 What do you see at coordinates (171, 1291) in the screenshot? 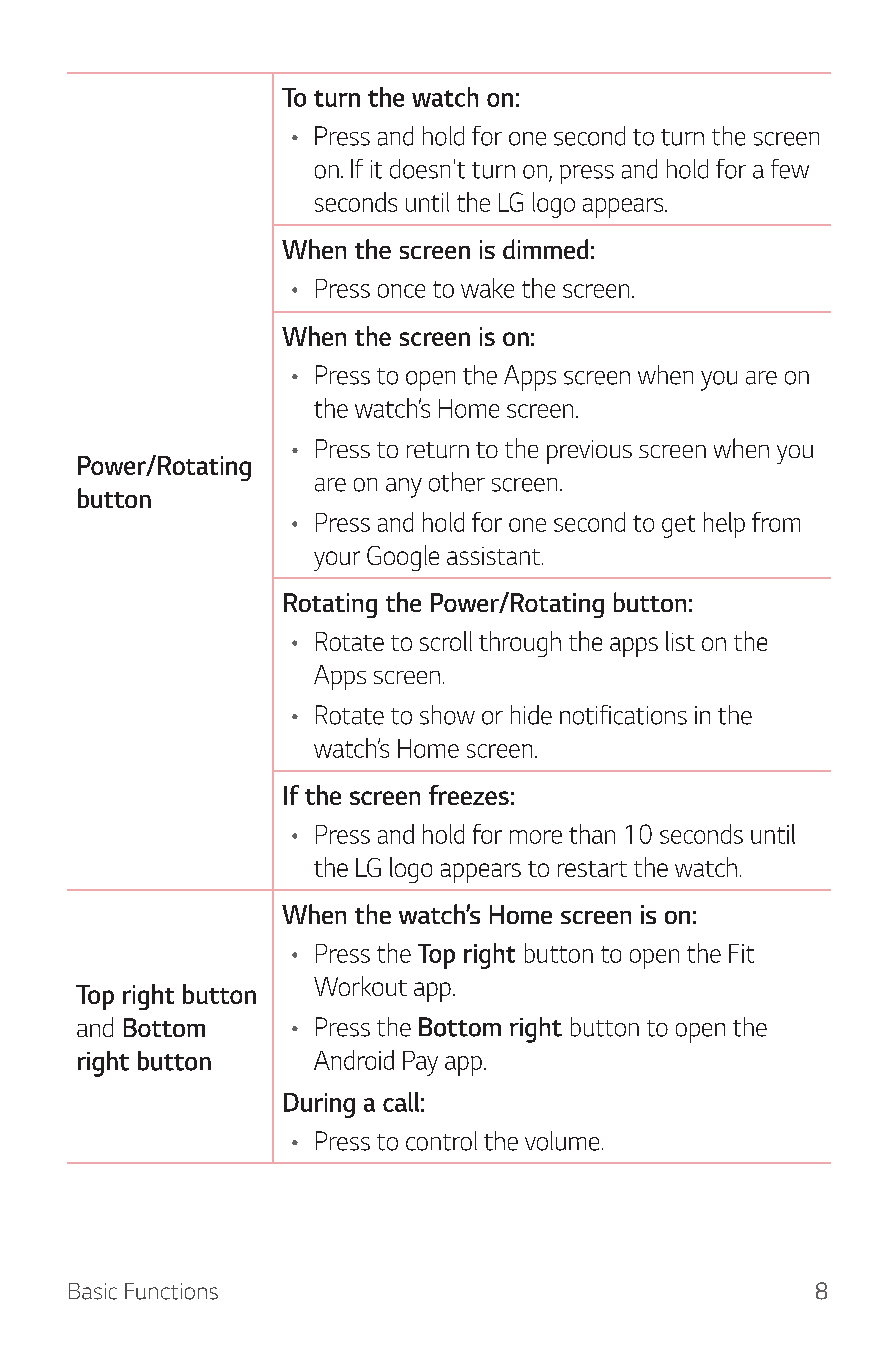
I see `Functions` at bounding box center [171, 1291].
